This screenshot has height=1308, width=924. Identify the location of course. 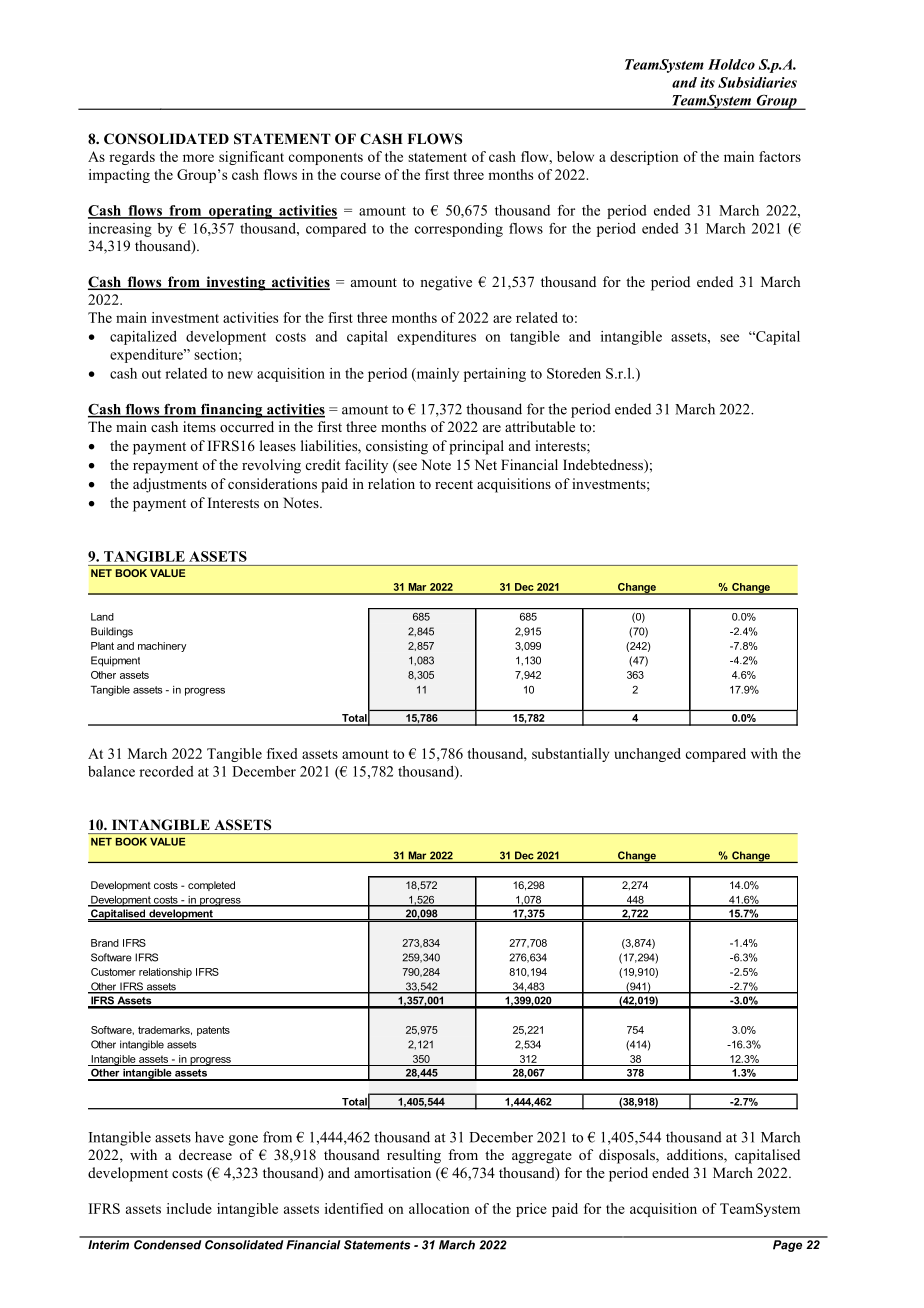
(361, 176).
